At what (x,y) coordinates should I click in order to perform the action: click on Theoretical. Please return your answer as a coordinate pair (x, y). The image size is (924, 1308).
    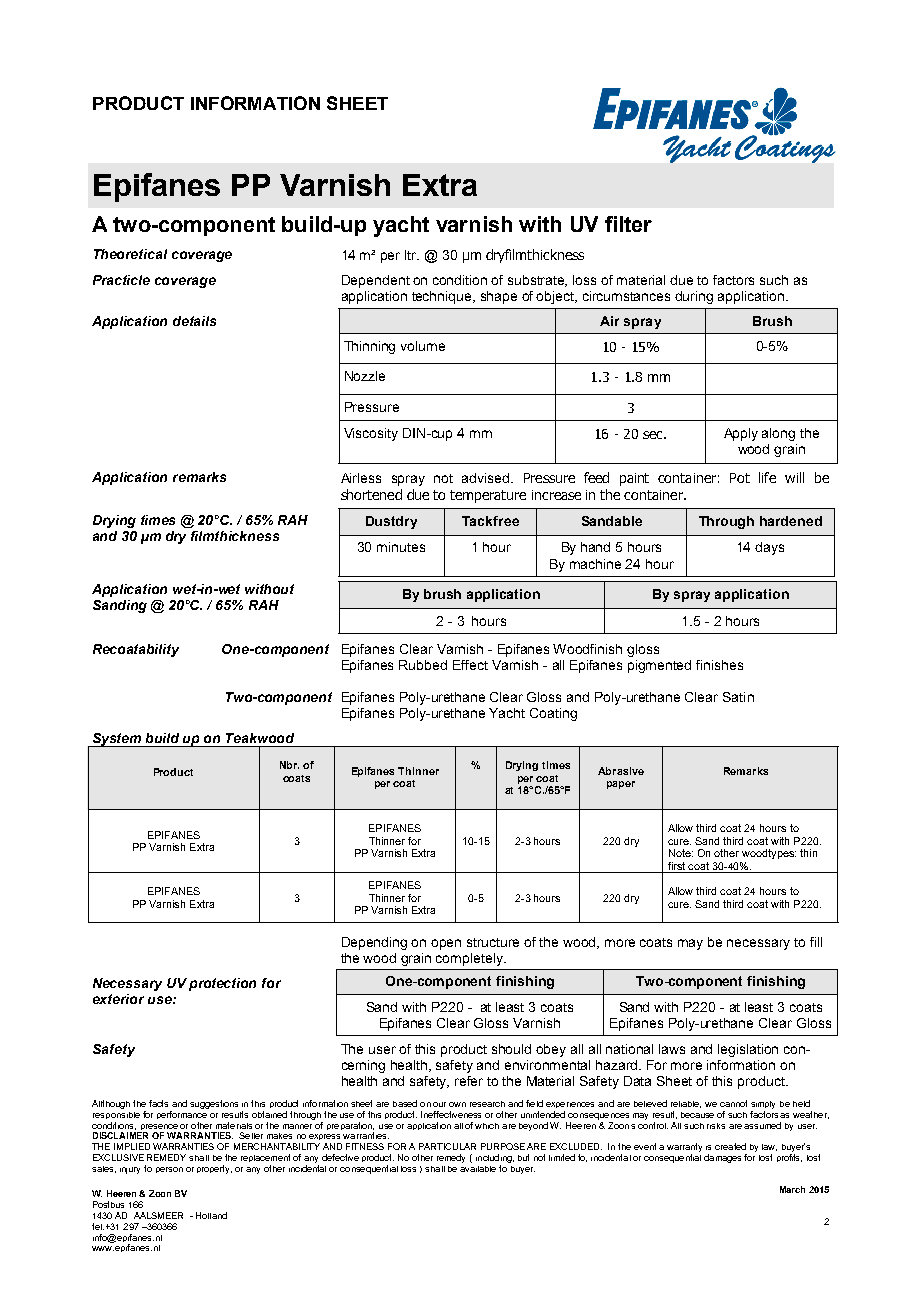
    Looking at the image, I should click on (130, 254).
